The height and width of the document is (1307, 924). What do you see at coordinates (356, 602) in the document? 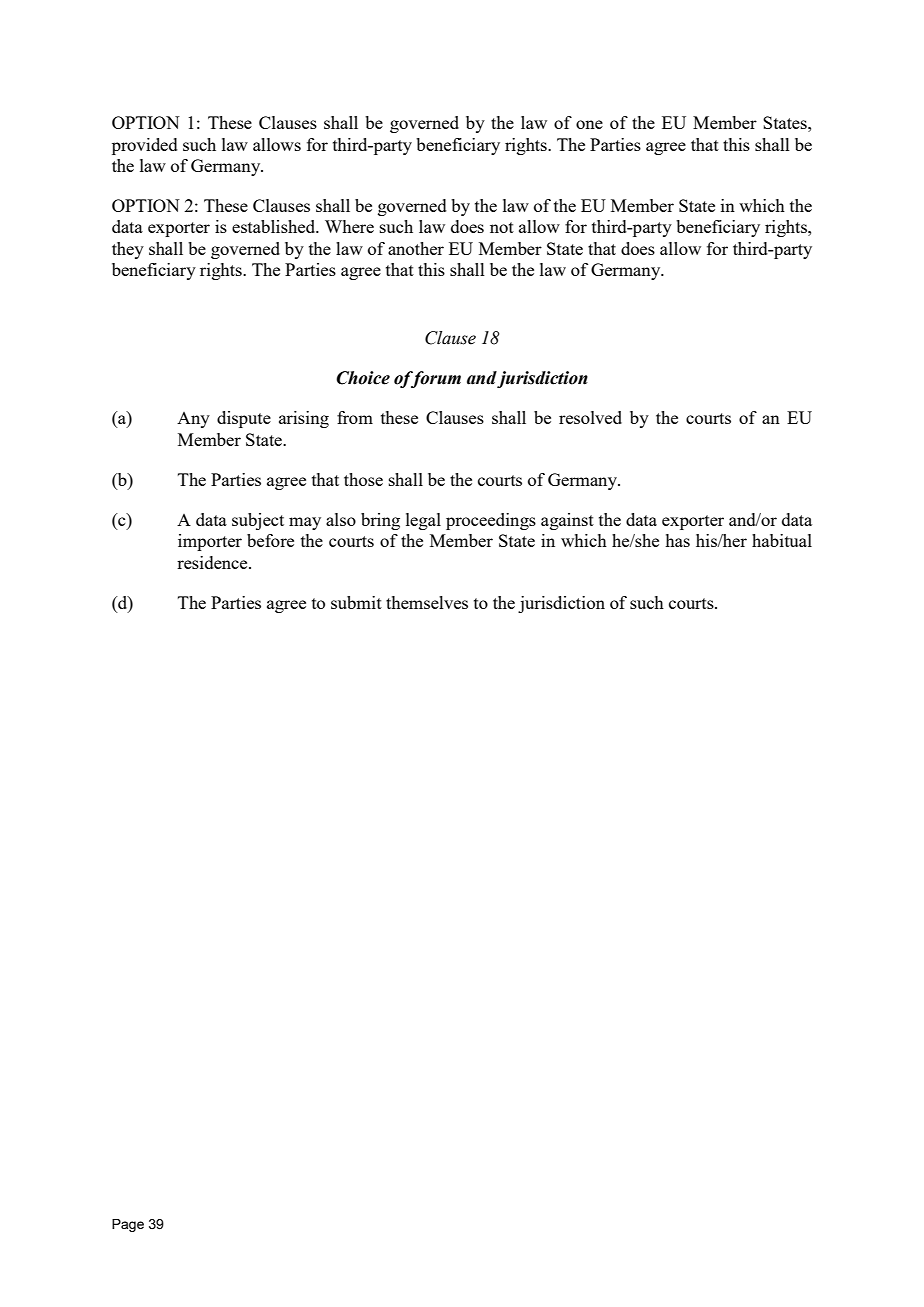
I see `submit` at bounding box center [356, 602].
